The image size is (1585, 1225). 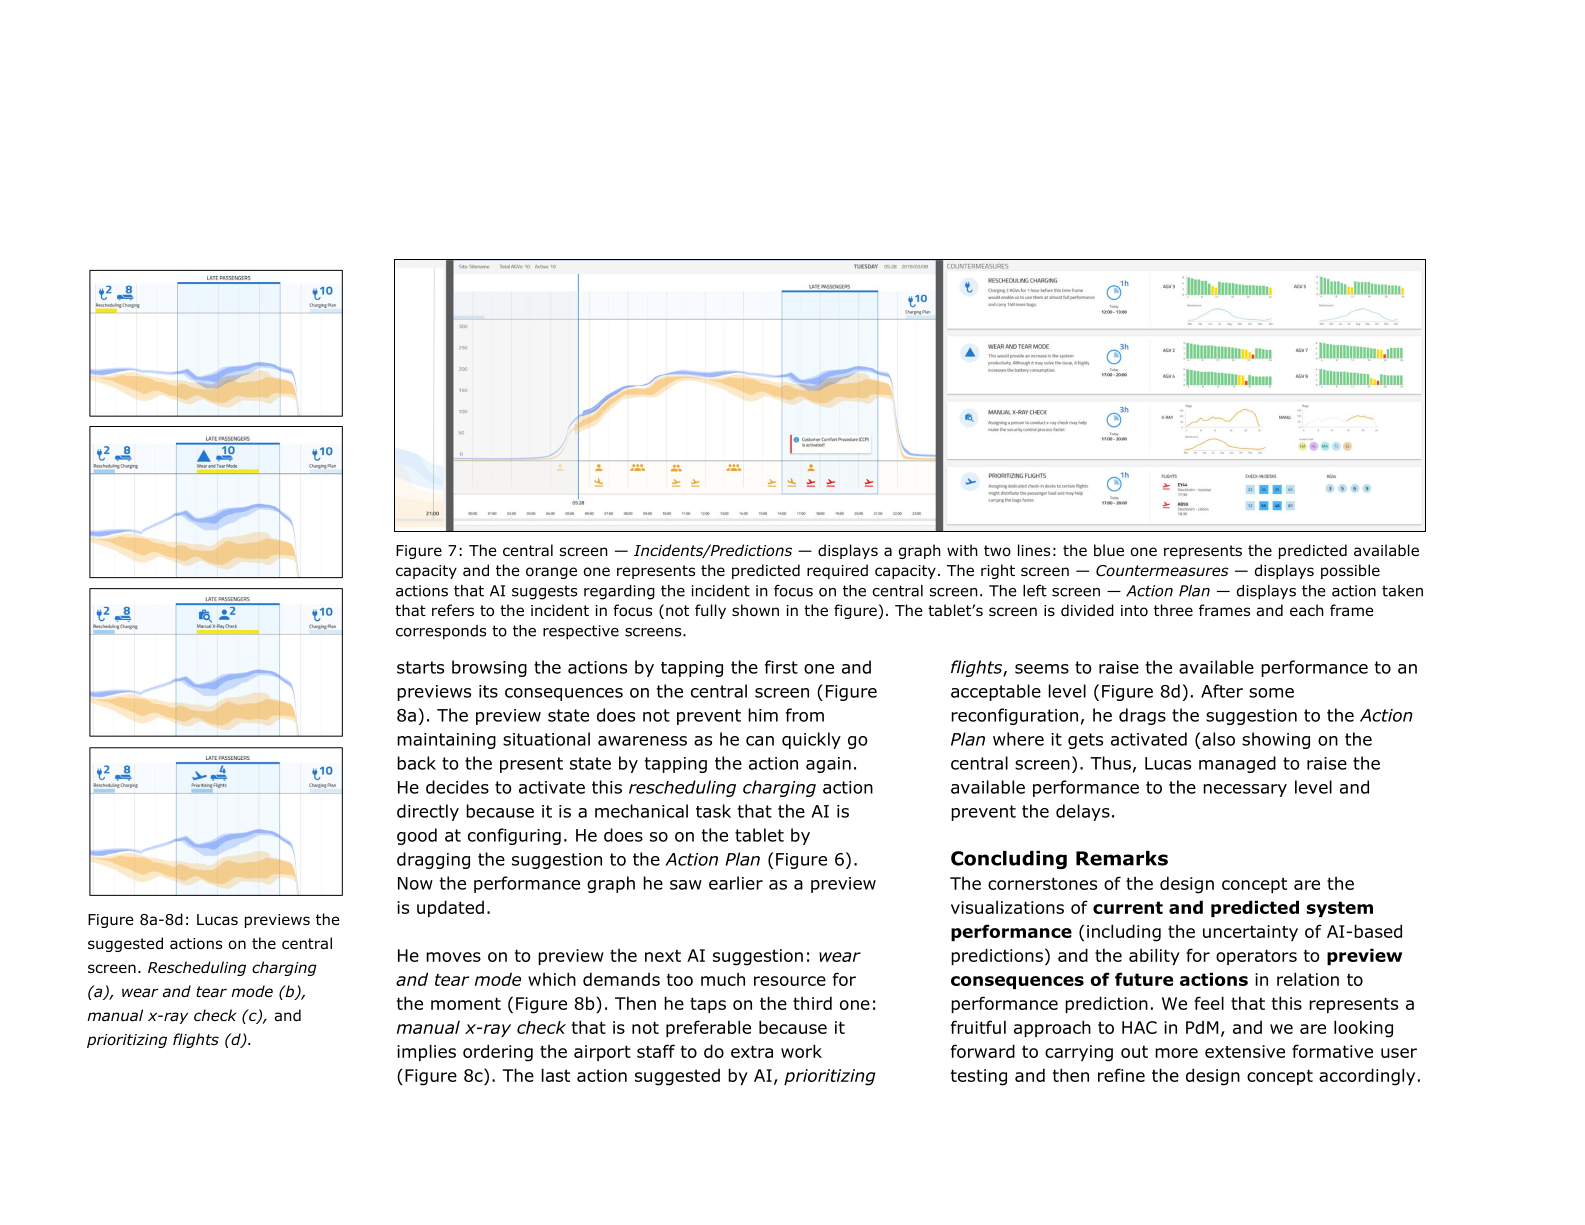 I want to click on ordering, so click(x=498, y=1053).
